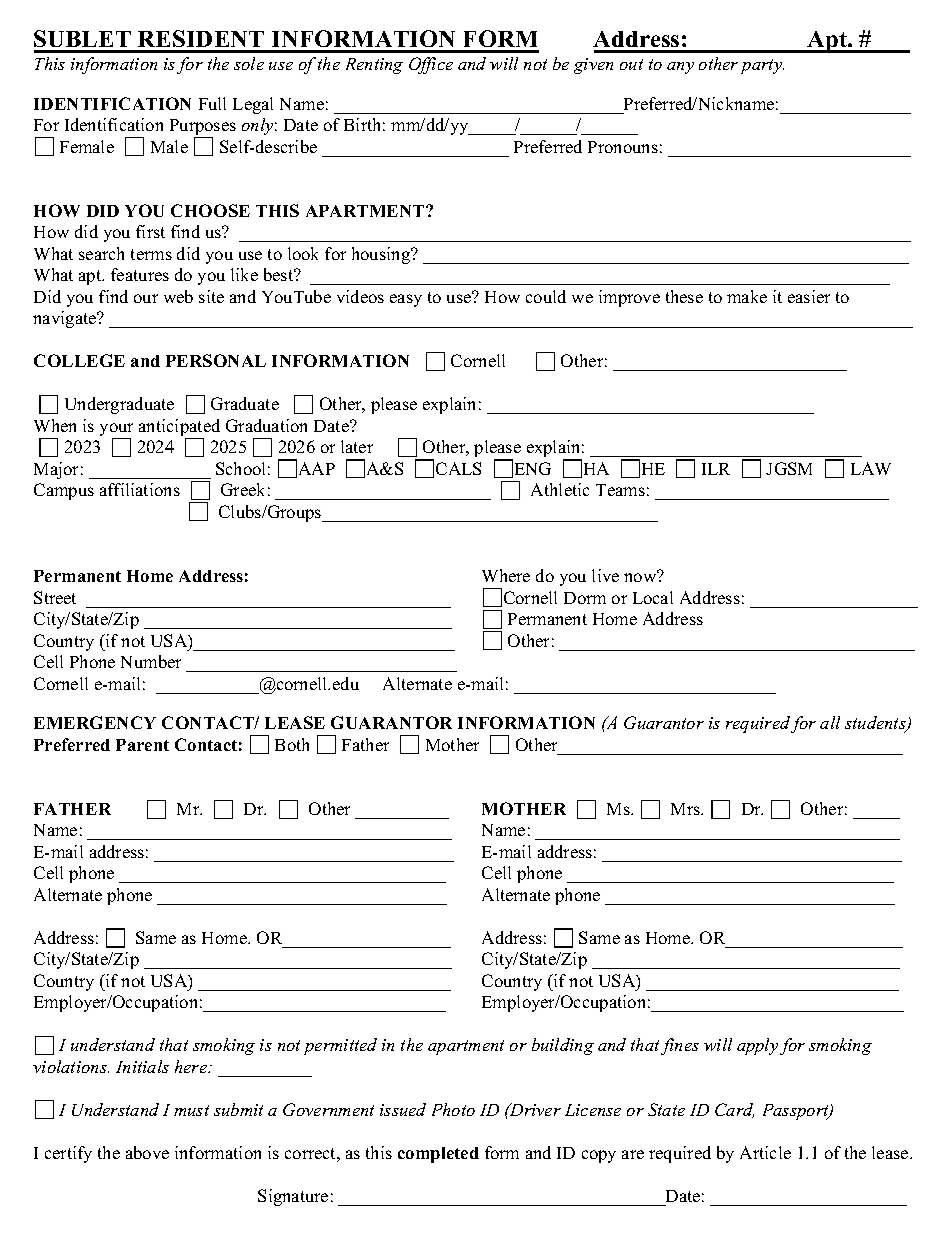 This screenshot has height=1233, width=952. What do you see at coordinates (142, 745) in the screenshot?
I see `Parent` at bounding box center [142, 745].
